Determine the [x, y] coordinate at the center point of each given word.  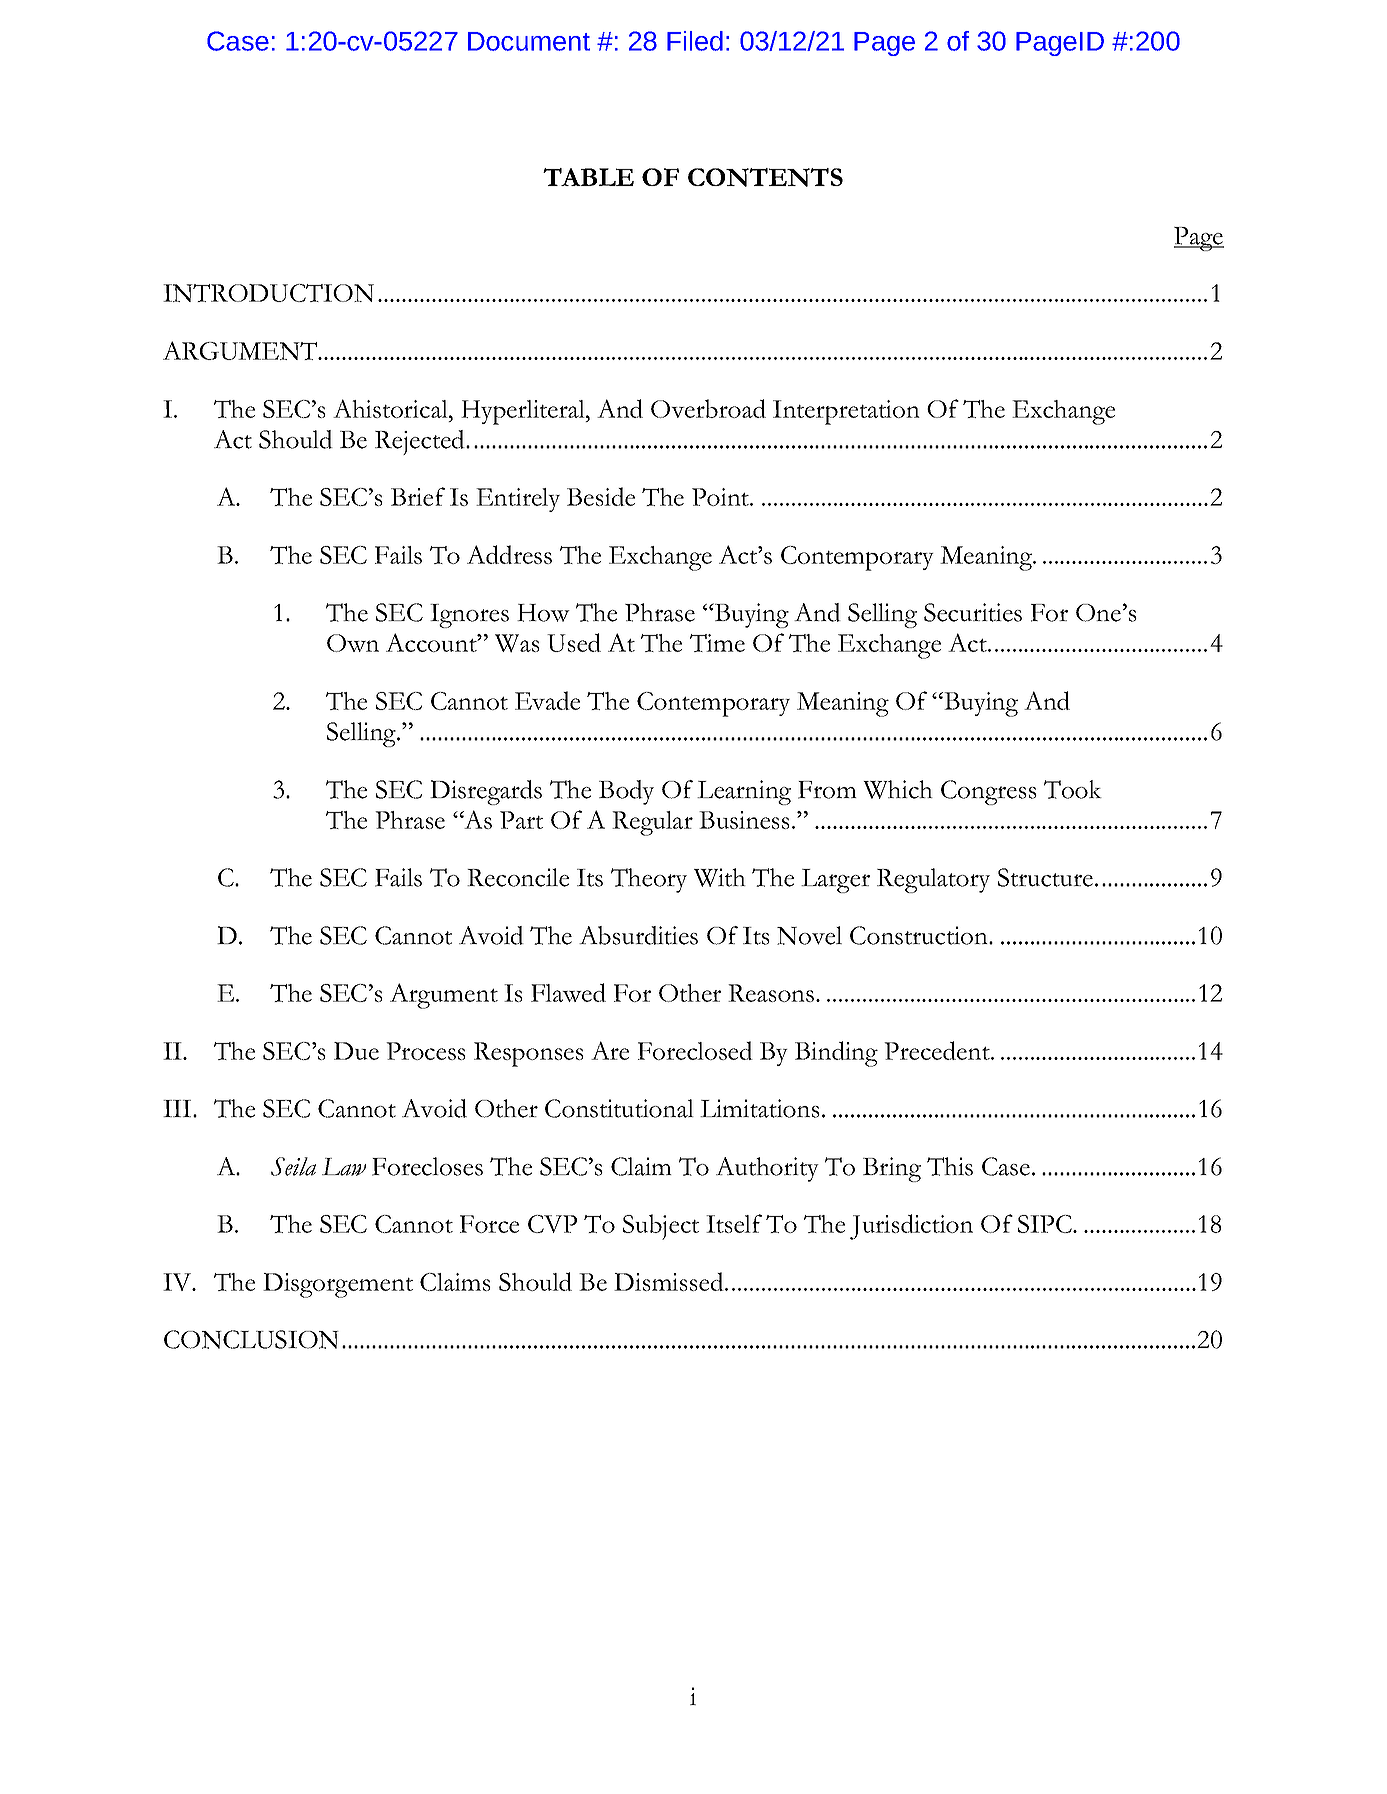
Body [626, 792]
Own [353, 643]
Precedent [938, 1050]
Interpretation [846, 412]
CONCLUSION [251, 1339]
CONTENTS [765, 177]
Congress [989, 792]
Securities [973, 612]
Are [610, 1050]
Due [356, 1051]
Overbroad [708, 408]
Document [529, 41]
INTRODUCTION [268, 293]
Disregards [486, 792]
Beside [601, 496]
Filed [695, 41]
